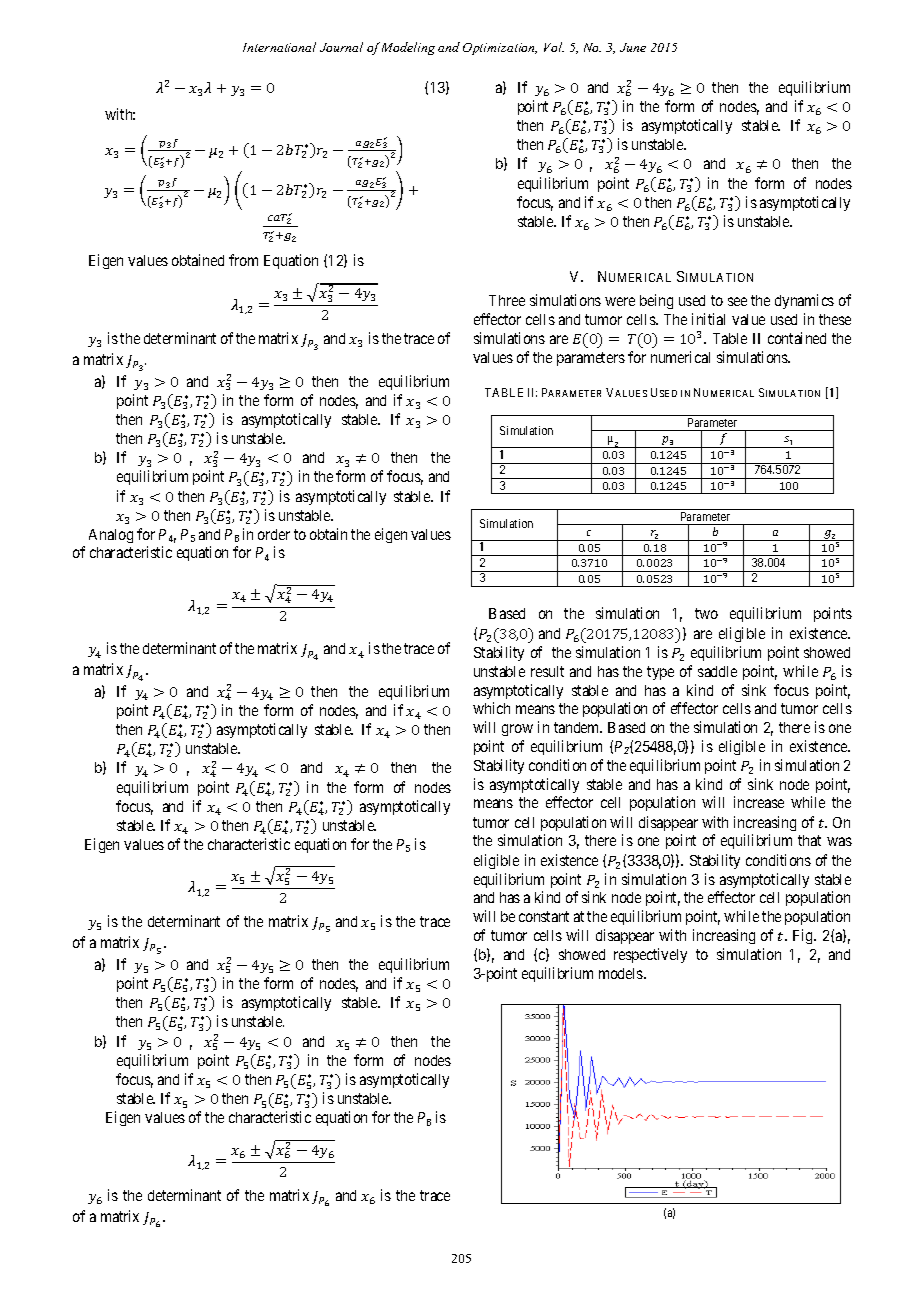  I want to click on grow, so click(517, 730).
